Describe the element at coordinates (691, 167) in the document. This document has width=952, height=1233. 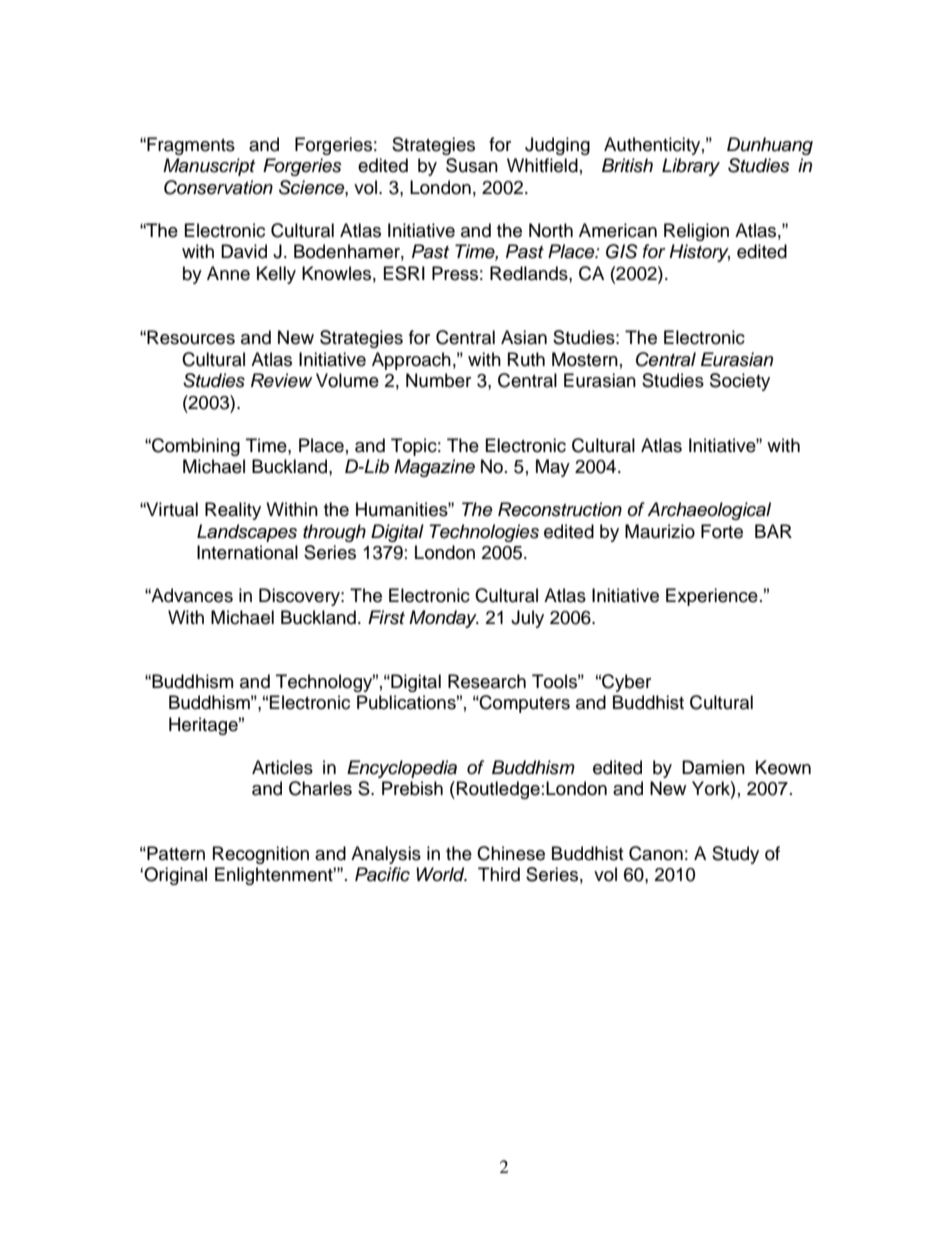
I see `Library` at that location.
